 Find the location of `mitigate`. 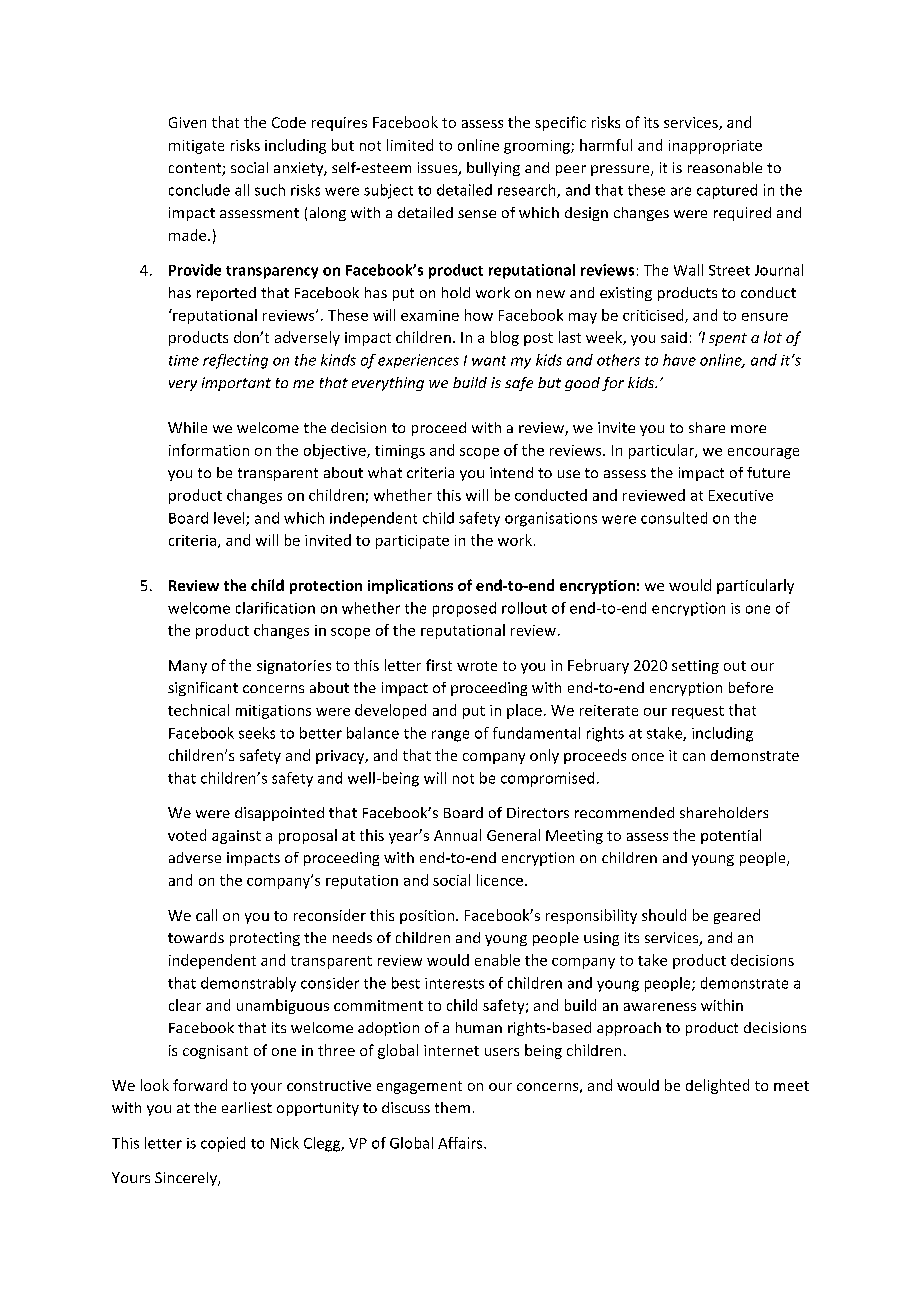

mitigate is located at coordinates (196, 147).
